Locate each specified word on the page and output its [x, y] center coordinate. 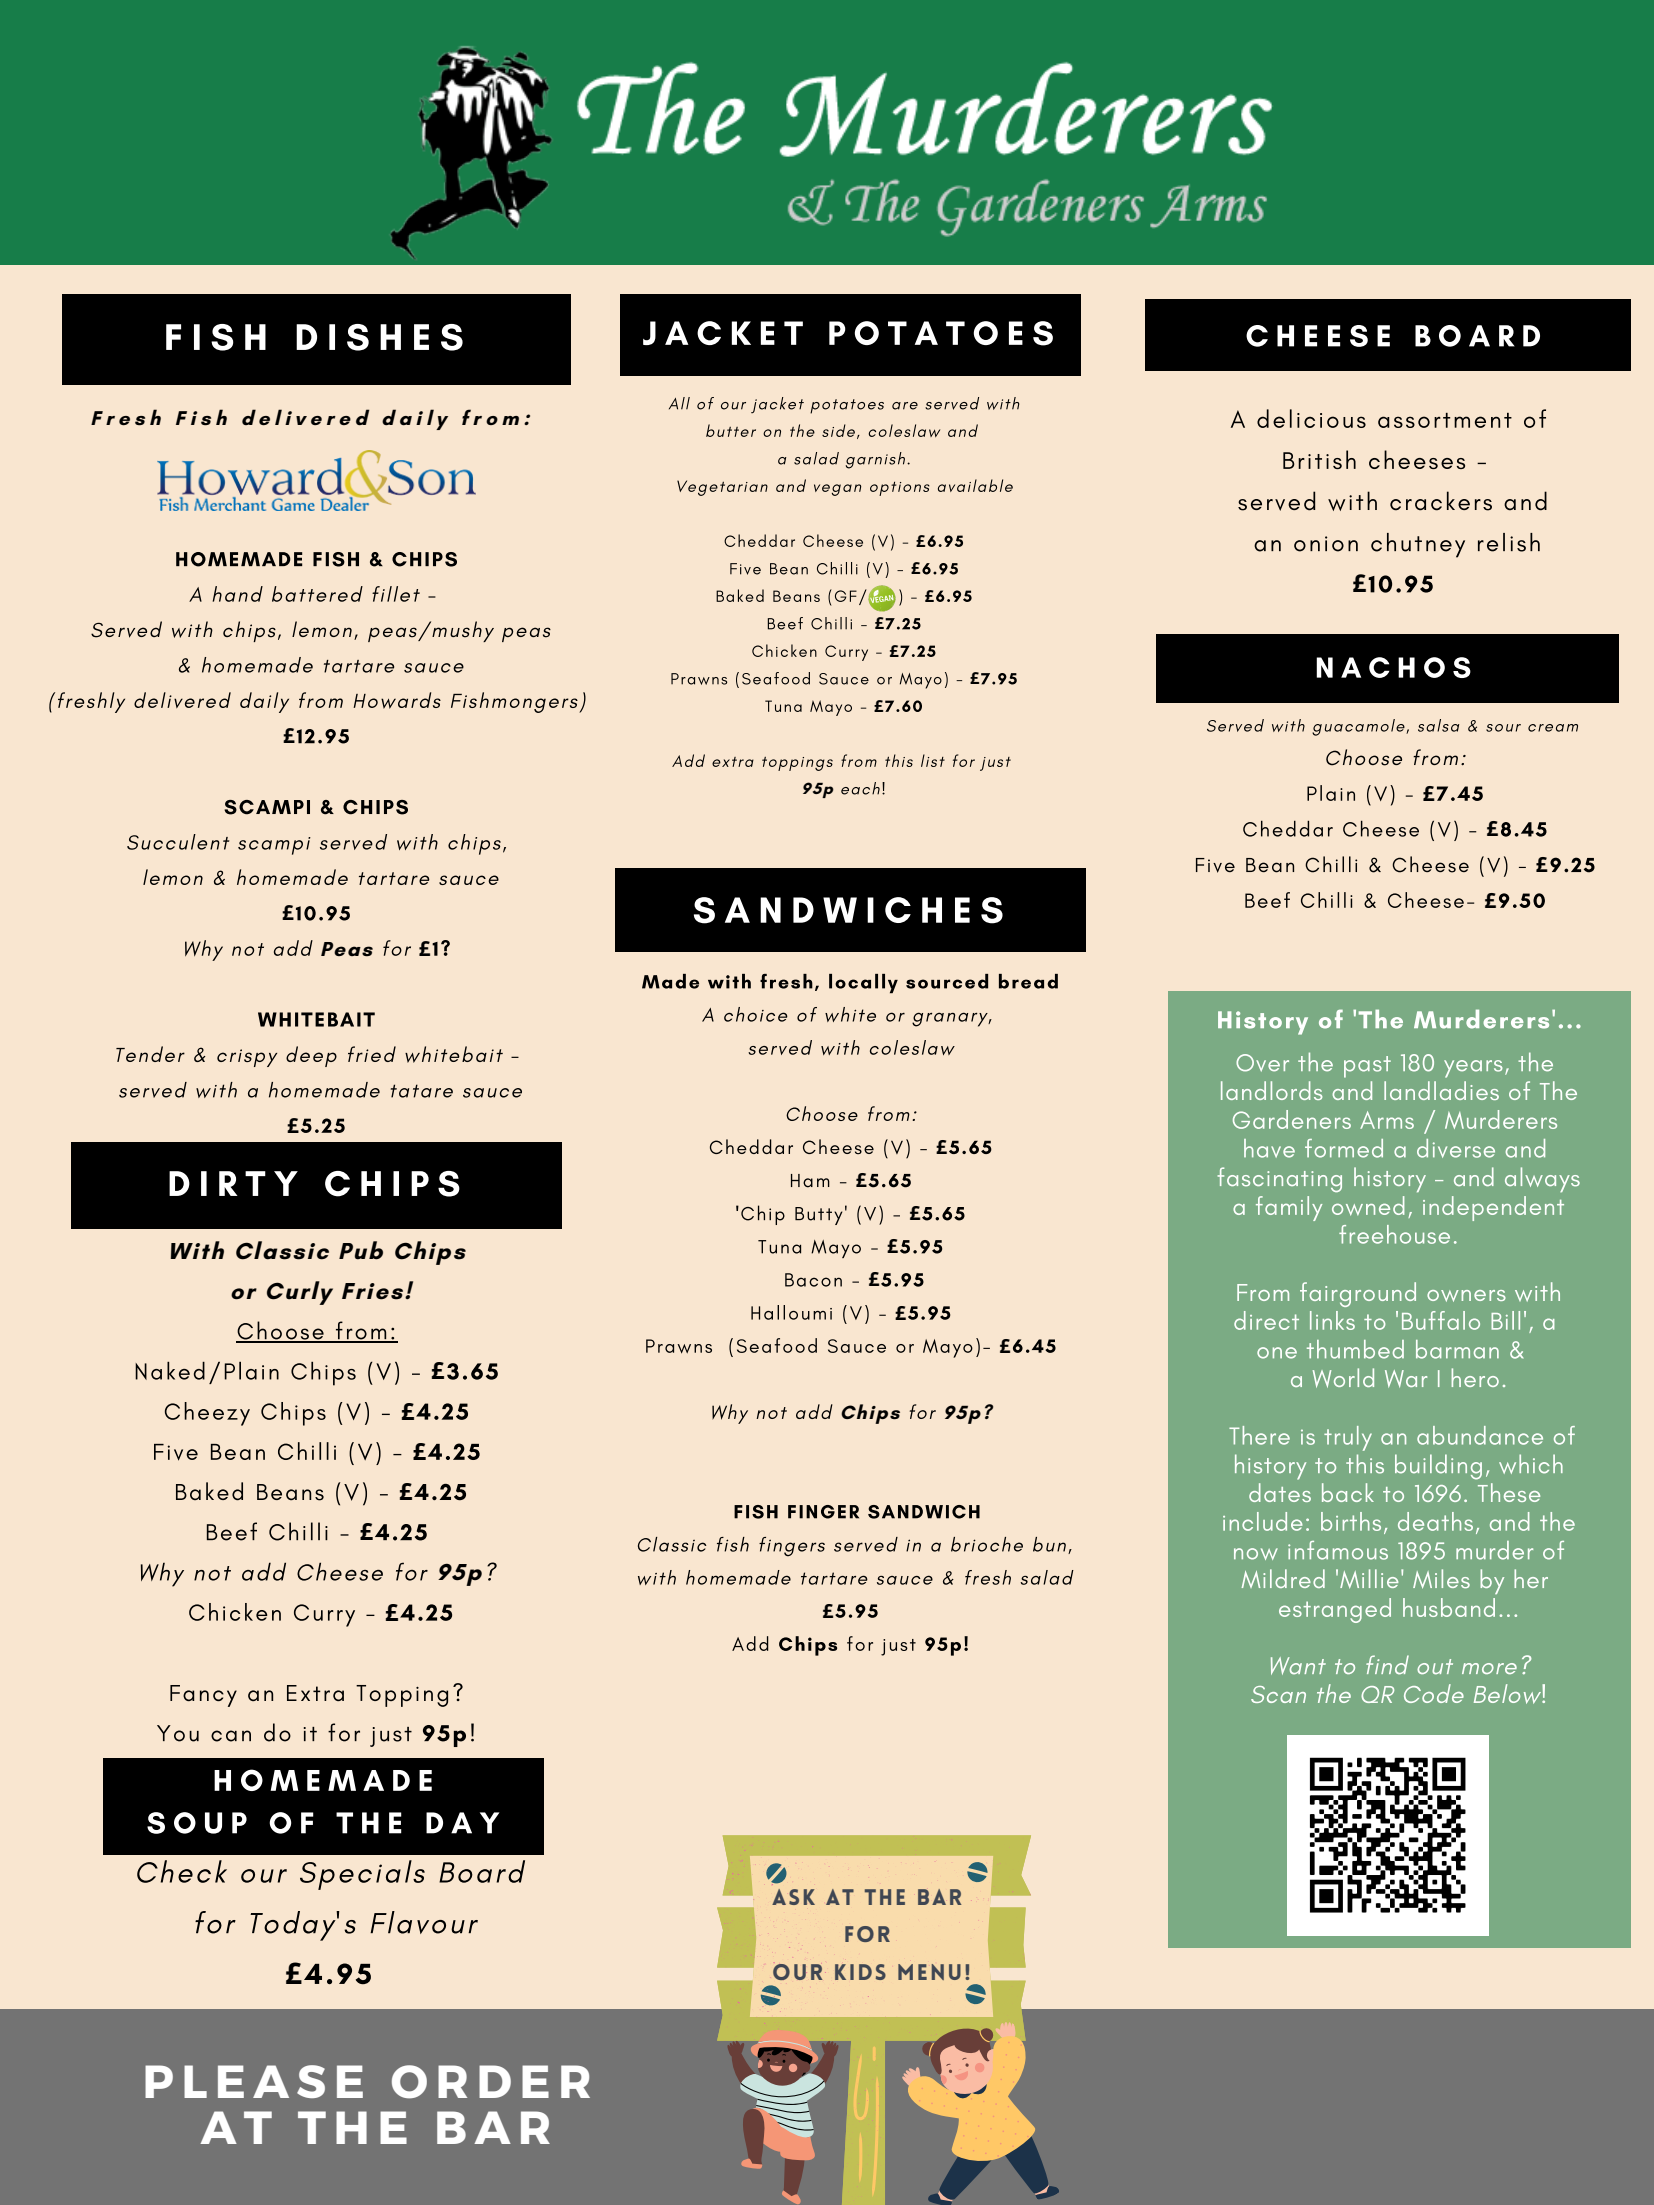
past [1367, 1067]
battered [317, 594]
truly [1348, 1438]
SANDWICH [924, 1512]
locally [863, 984]
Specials [362, 1875]
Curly [300, 1293]
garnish [875, 460]
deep [311, 1056]
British [1319, 459]
